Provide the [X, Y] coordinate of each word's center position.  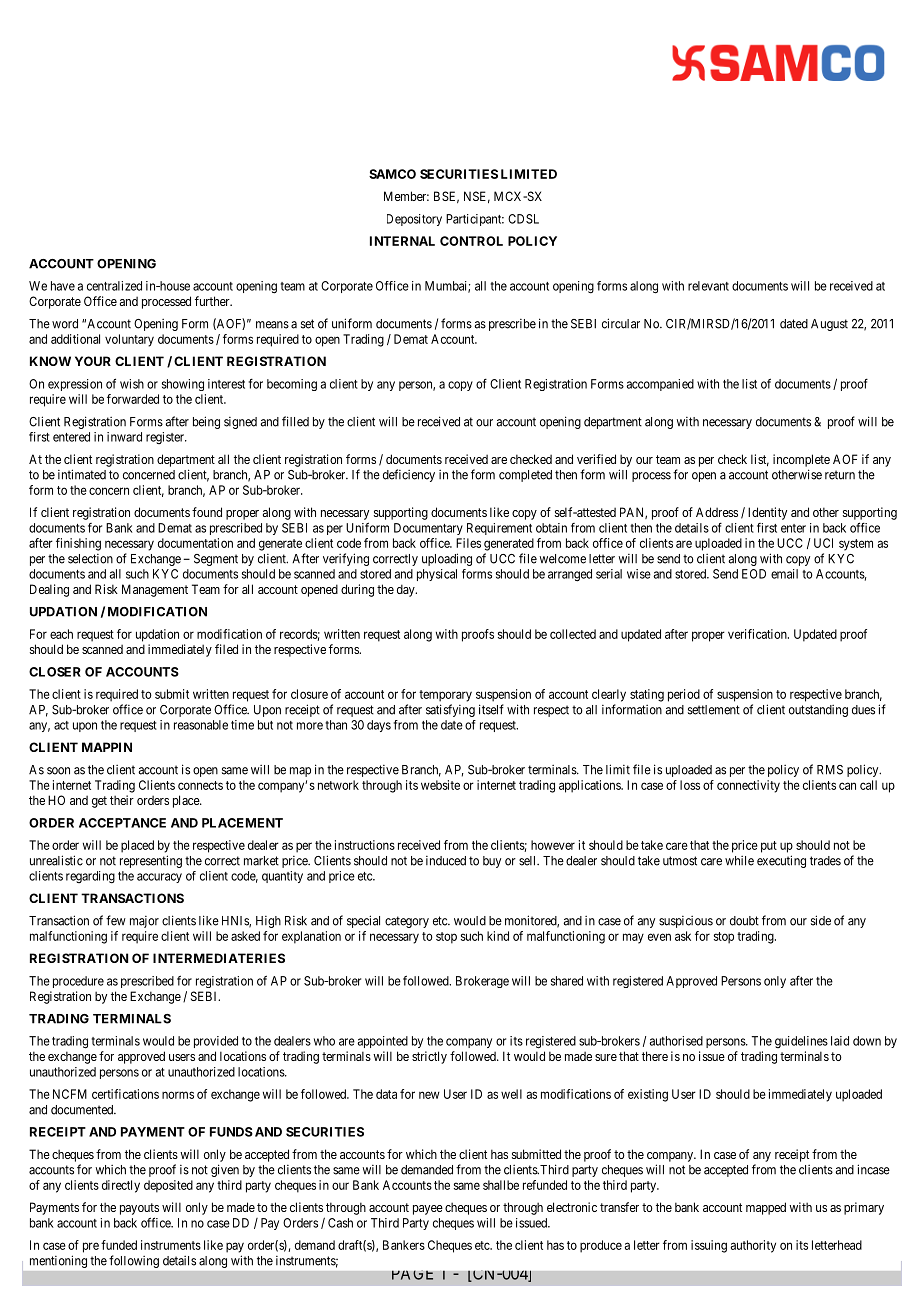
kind [498, 936]
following [134, 1261]
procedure [78, 982]
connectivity [748, 786]
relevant [708, 286]
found [207, 512]
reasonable [201, 725]
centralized [114, 286]
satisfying [450, 710]
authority [753, 1246]
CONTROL [471, 241]
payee [428, 1210]
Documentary [428, 529]
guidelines [801, 1042]
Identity [767, 513]
